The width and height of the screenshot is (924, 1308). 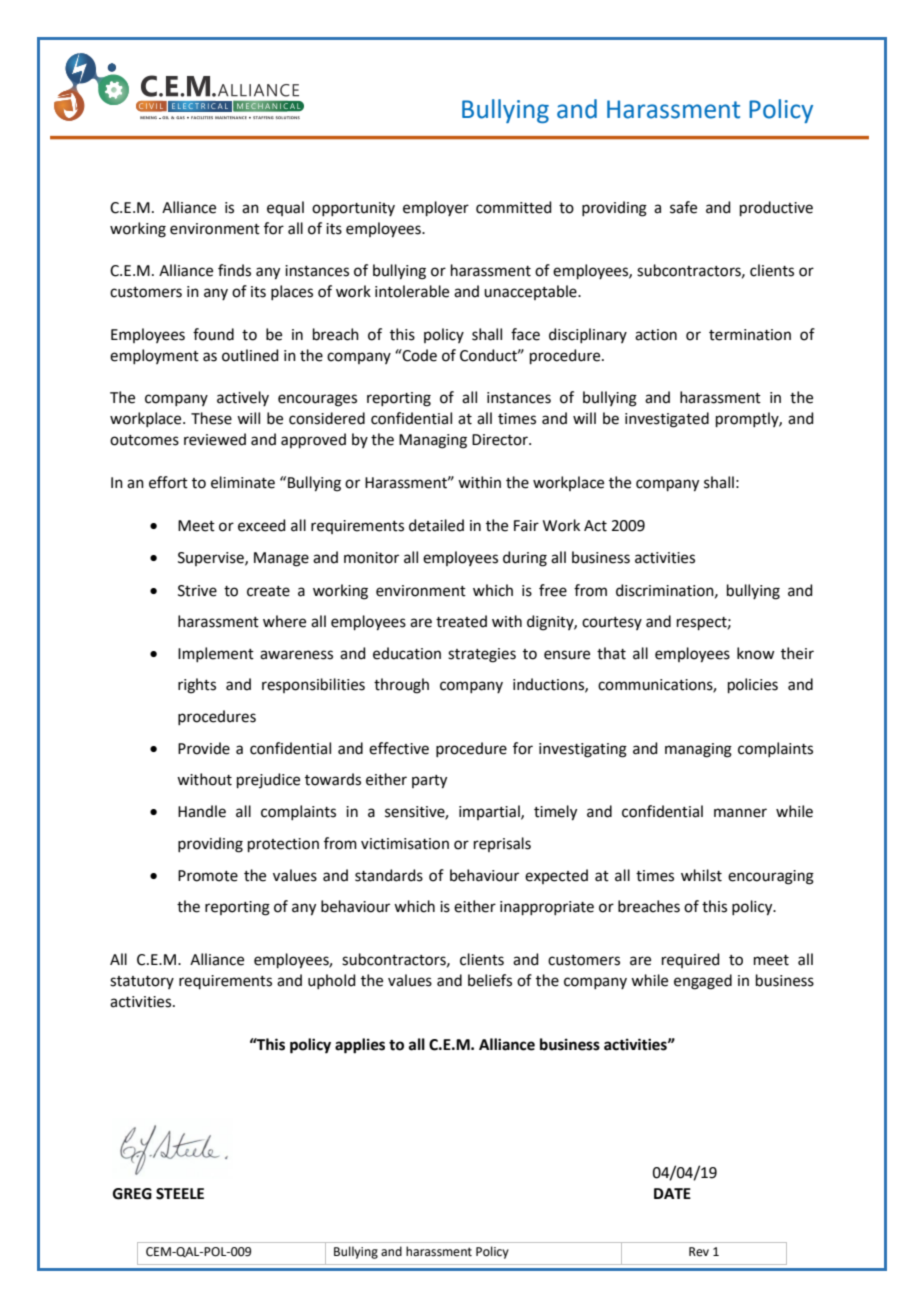 What do you see at coordinates (436, 208) in the screenshot?
I see `employer` at bounding box center [436, 208].
